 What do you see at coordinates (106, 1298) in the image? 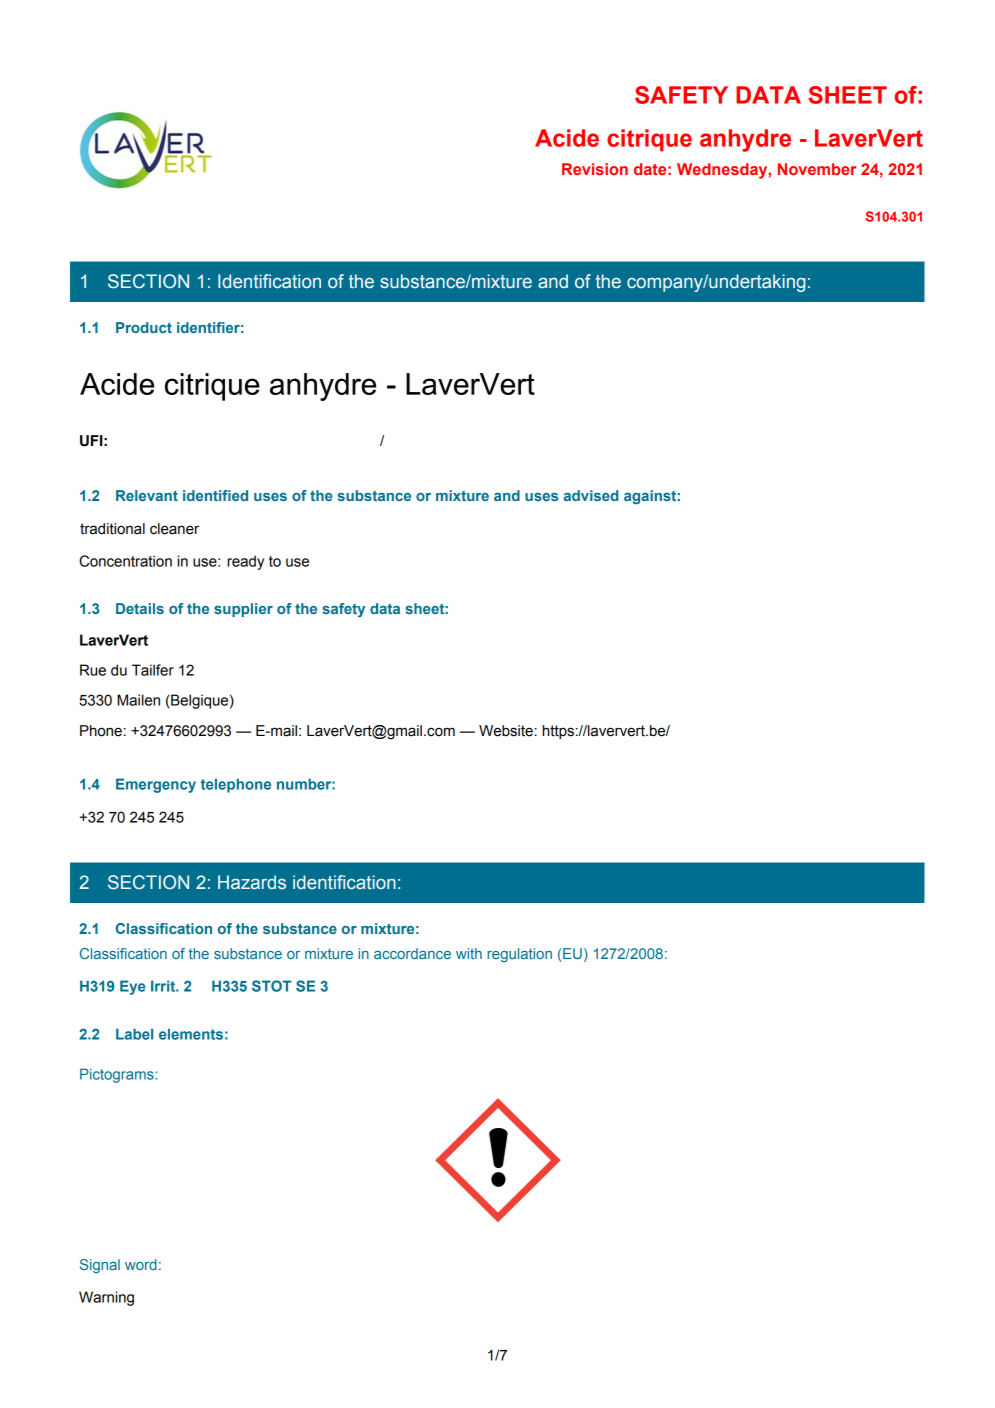
I see `Warning` at bounding box center [106, 1298].
